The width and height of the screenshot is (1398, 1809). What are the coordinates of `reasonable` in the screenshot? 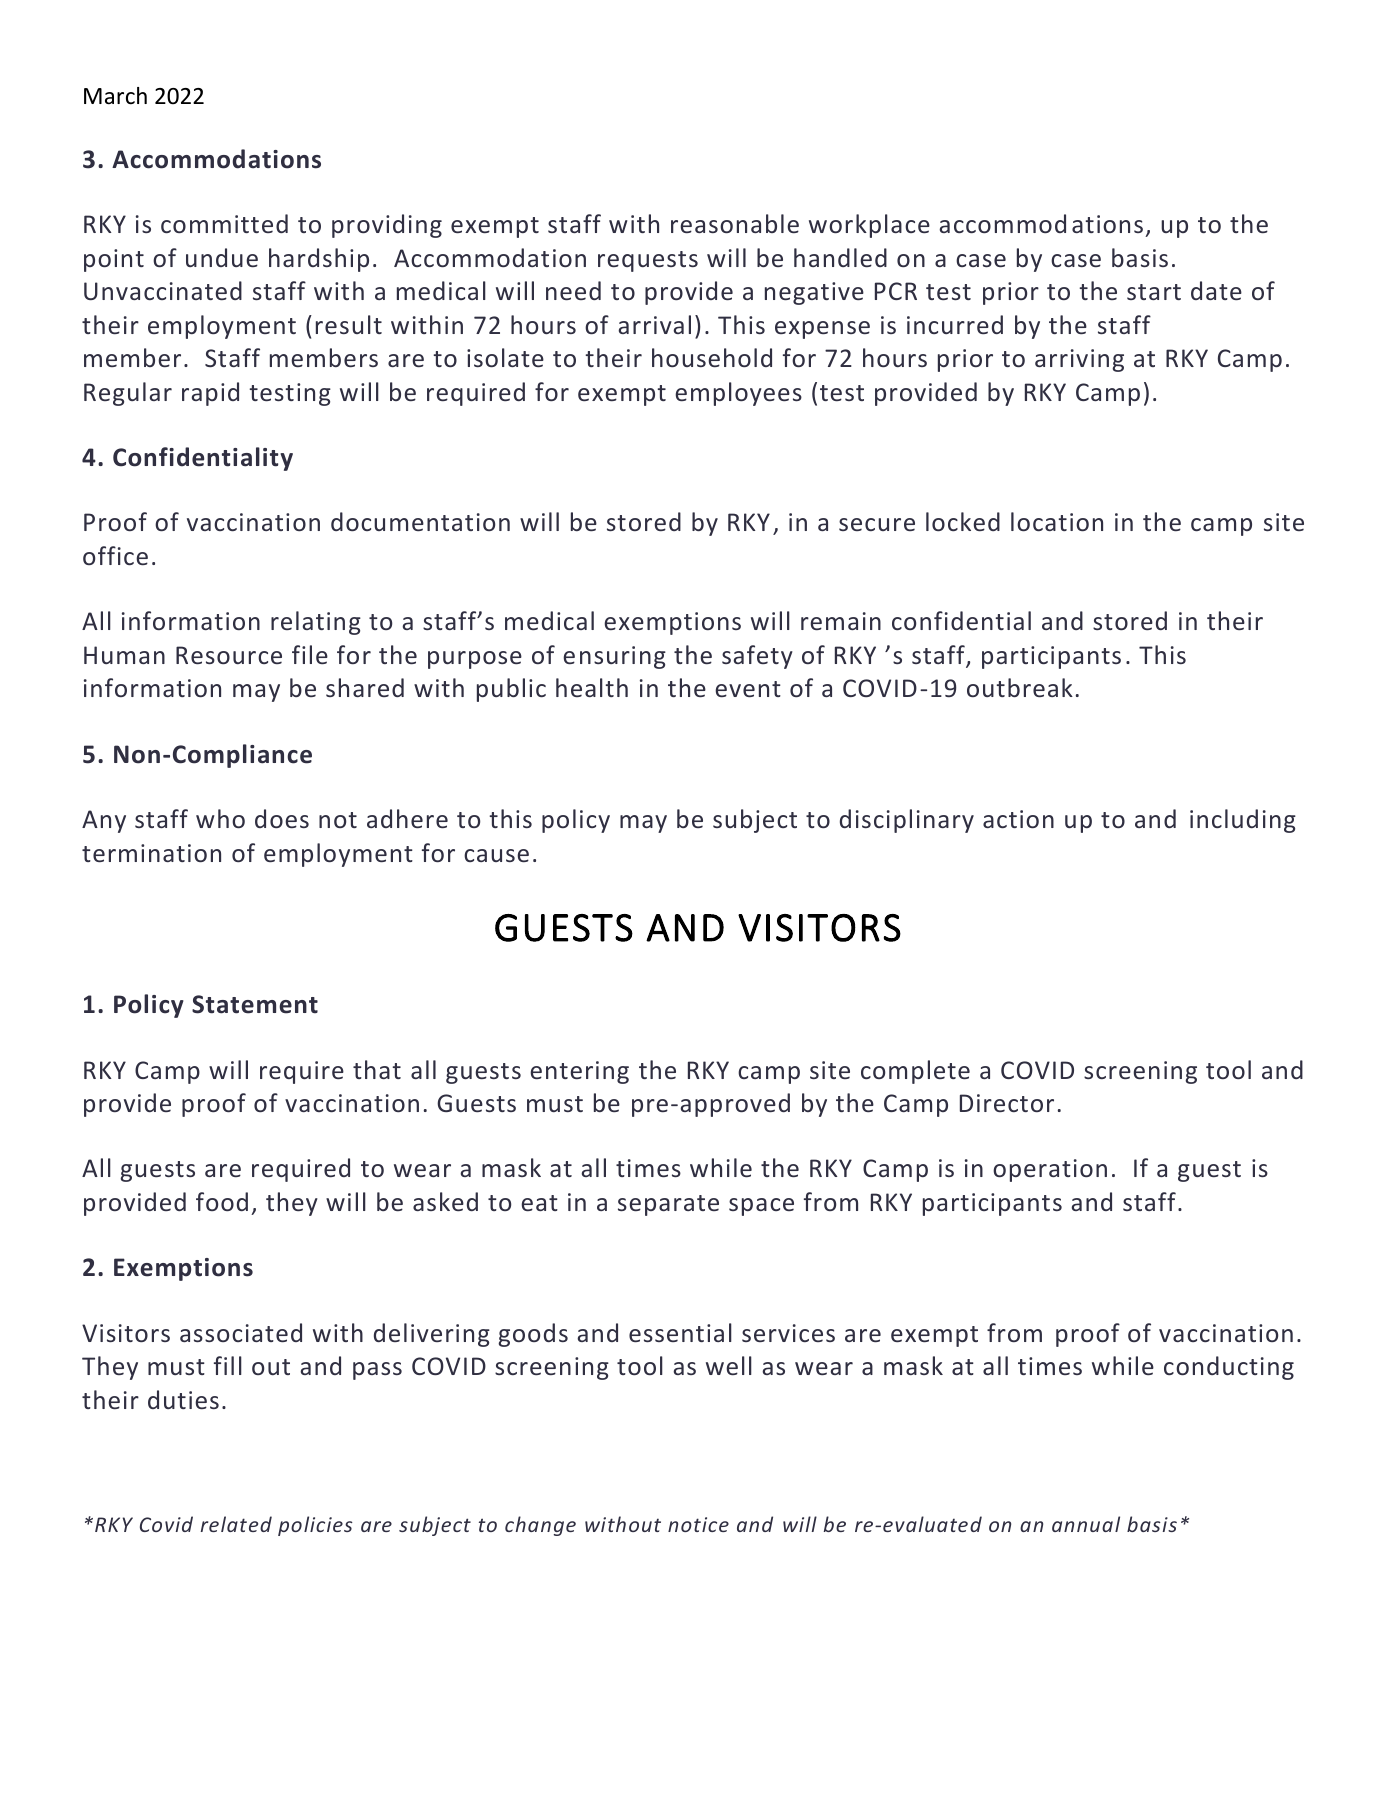 It's located at (735, 223).
